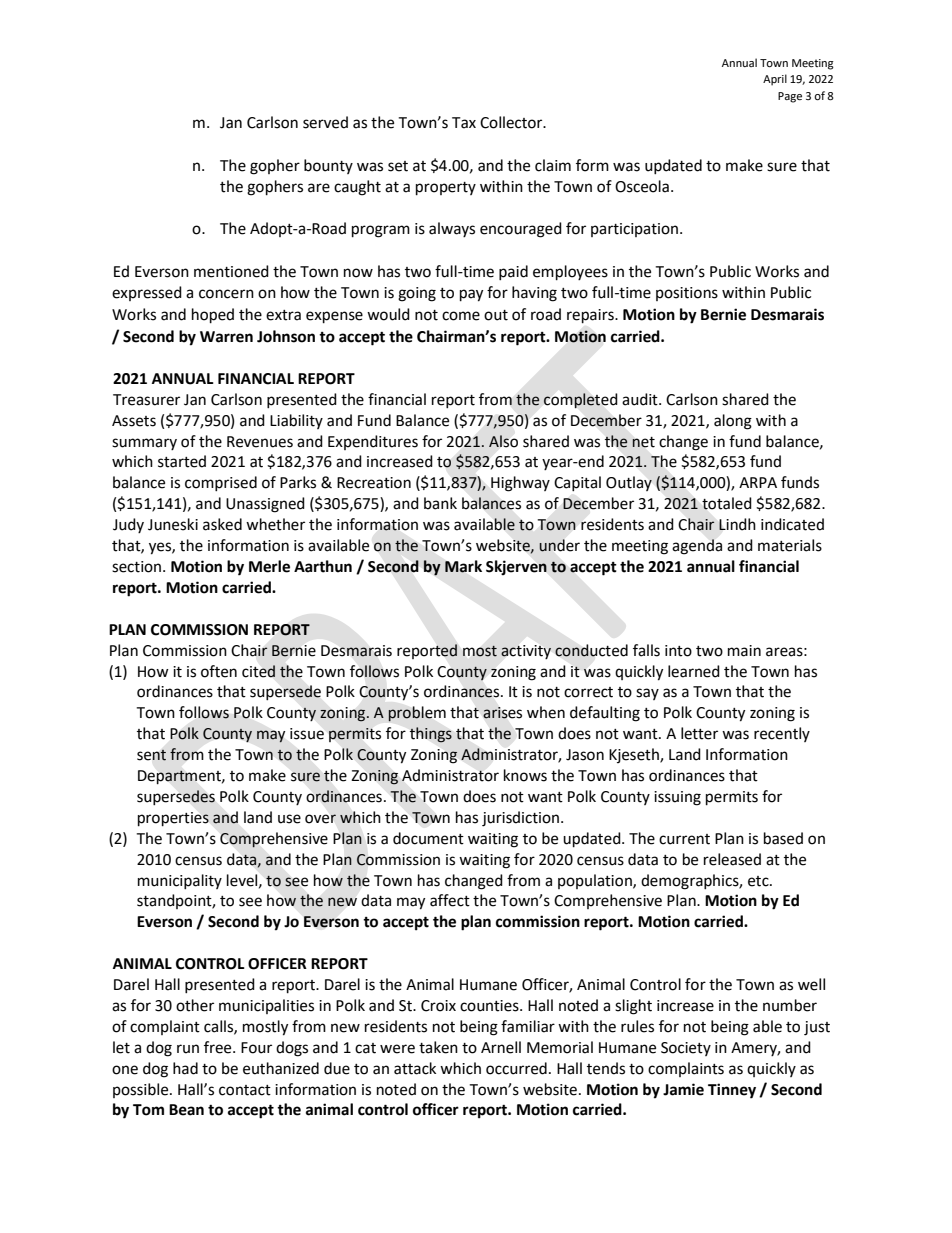 This screenshot has height=1233, width=952. Describe the element at coordinates (697, 547) in the screenshot. I see `agenda` at that location.
